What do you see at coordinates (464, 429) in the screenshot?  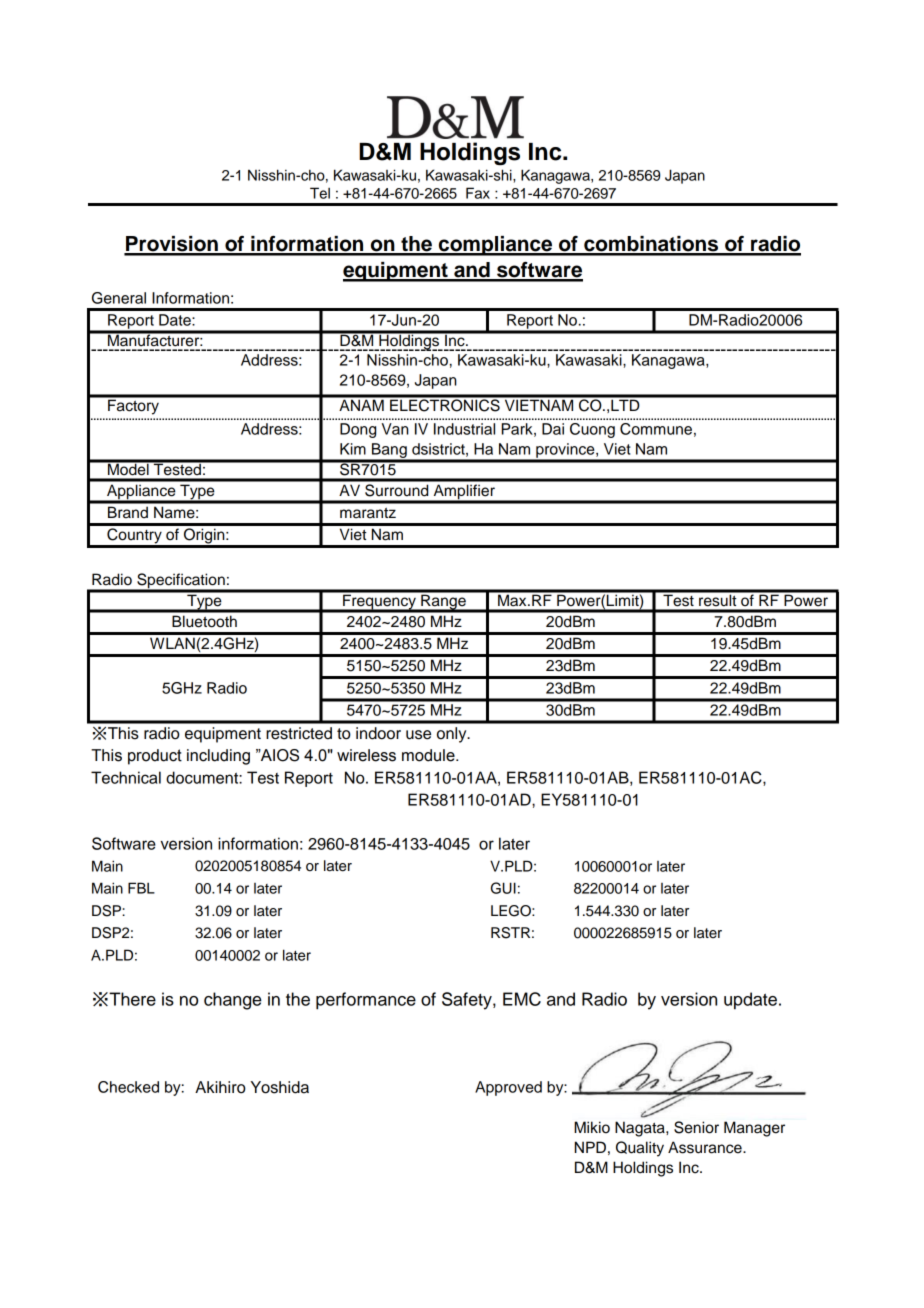 I see `Industrial` at bounding box center [464, 429].
